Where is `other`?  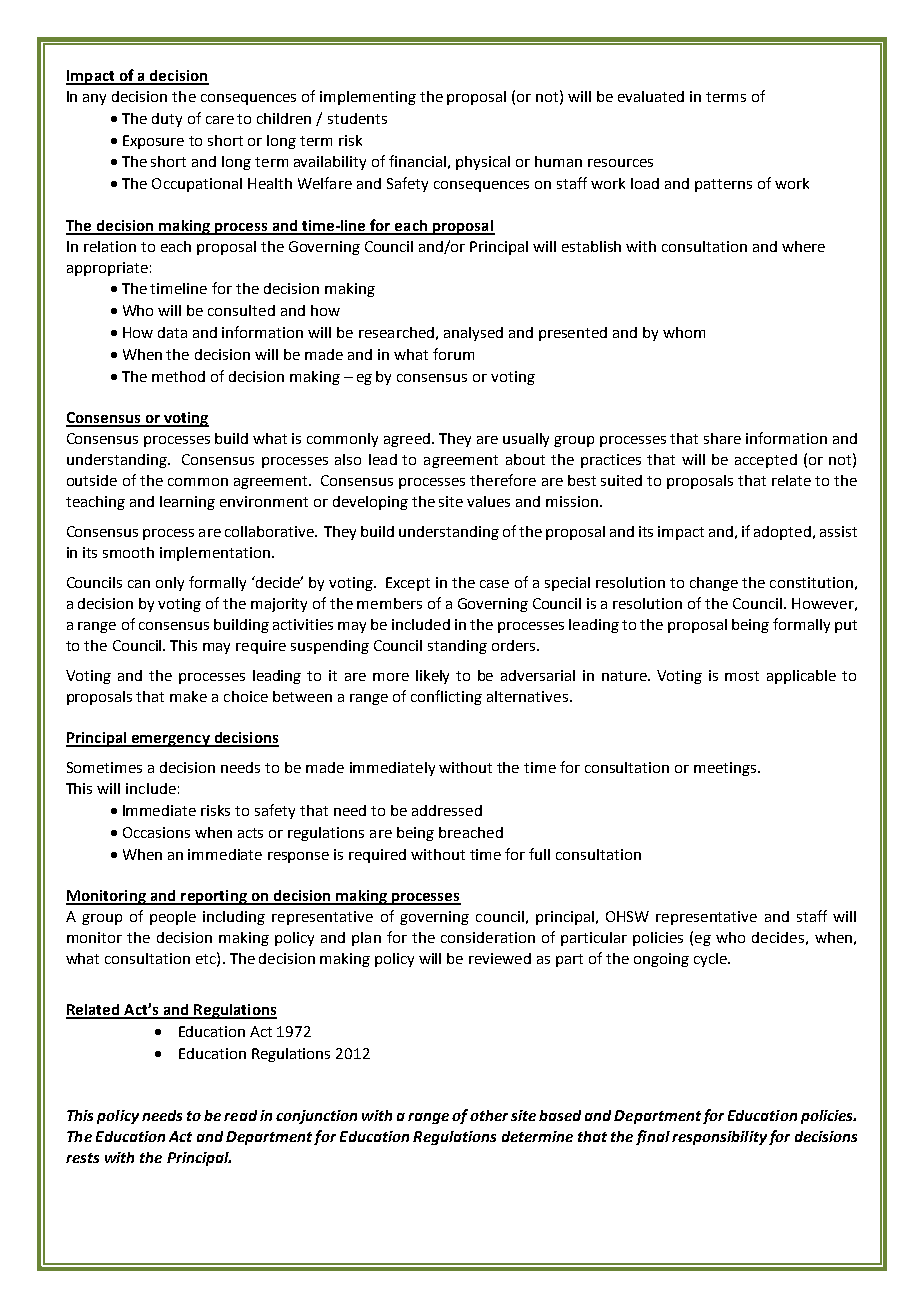 other is located at coordinates (489, 1115).
